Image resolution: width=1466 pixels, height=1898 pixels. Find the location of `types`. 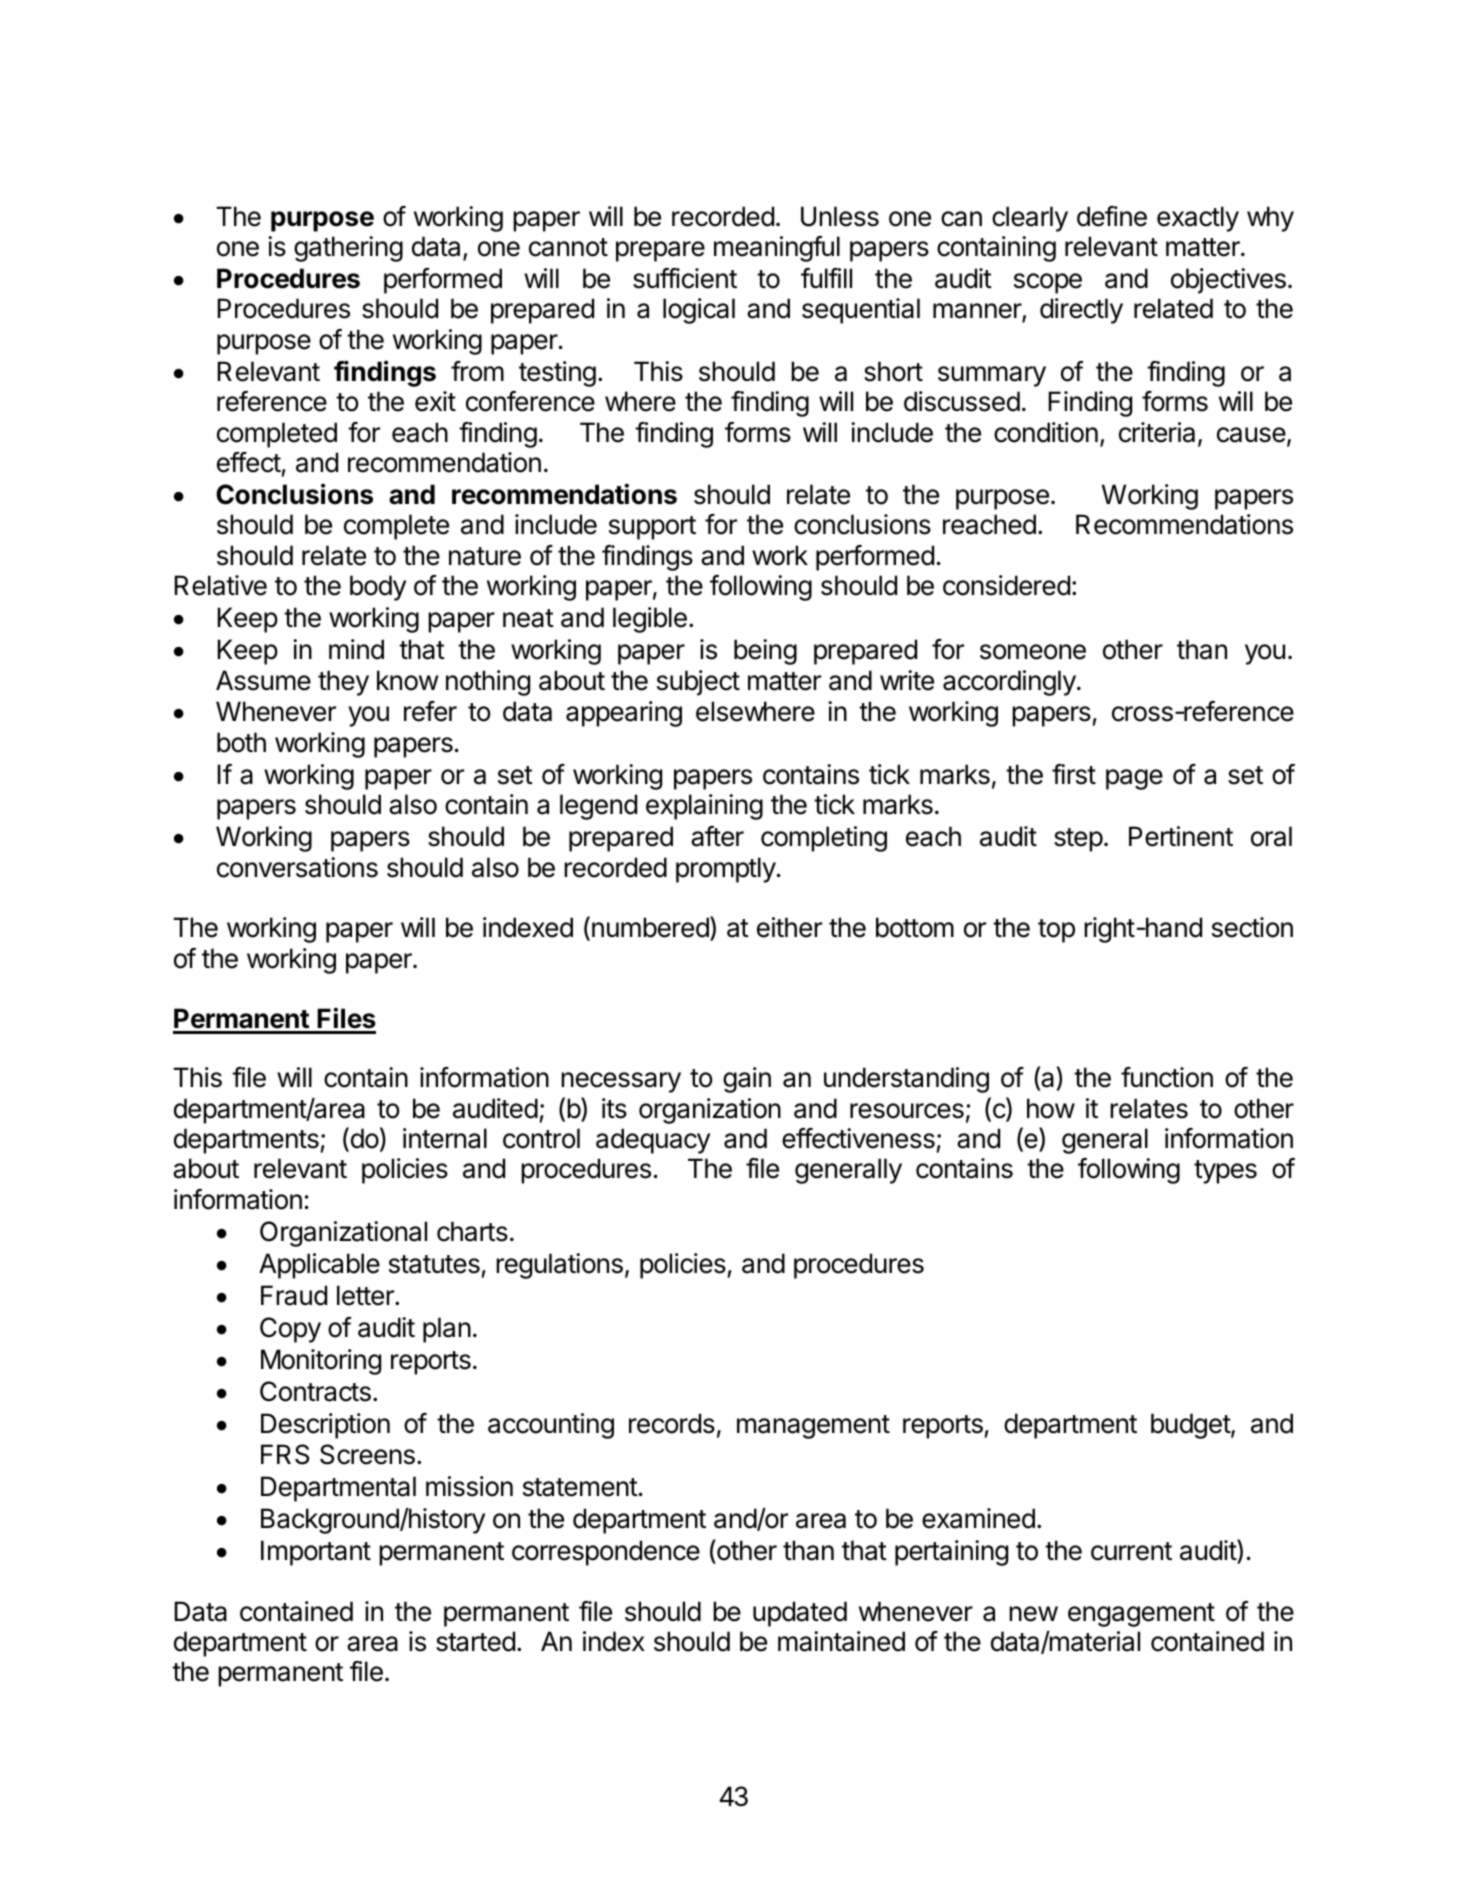

types is located at coordinates (1225, 1172).
